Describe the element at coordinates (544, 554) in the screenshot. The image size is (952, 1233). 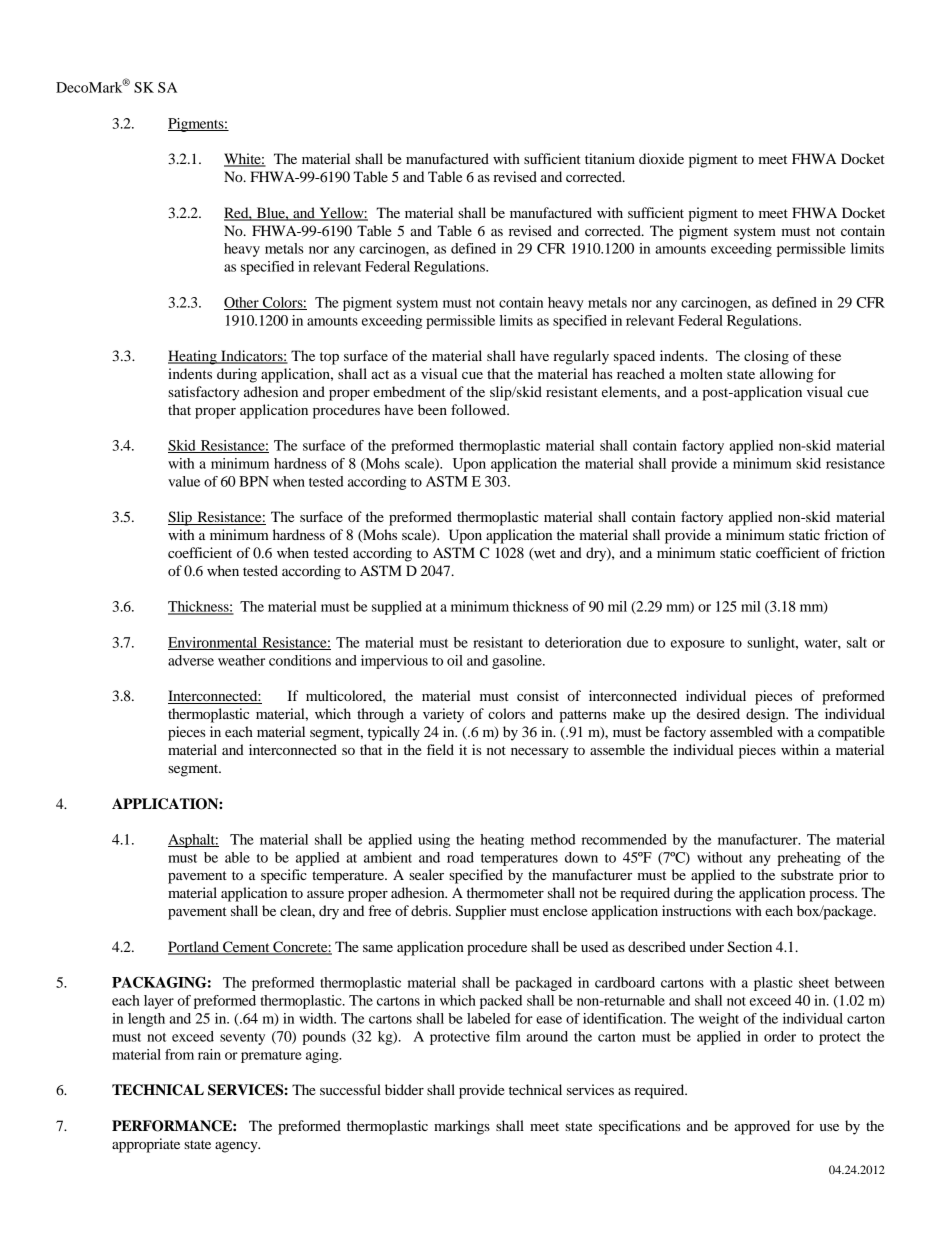
I see `wet` at that location.
